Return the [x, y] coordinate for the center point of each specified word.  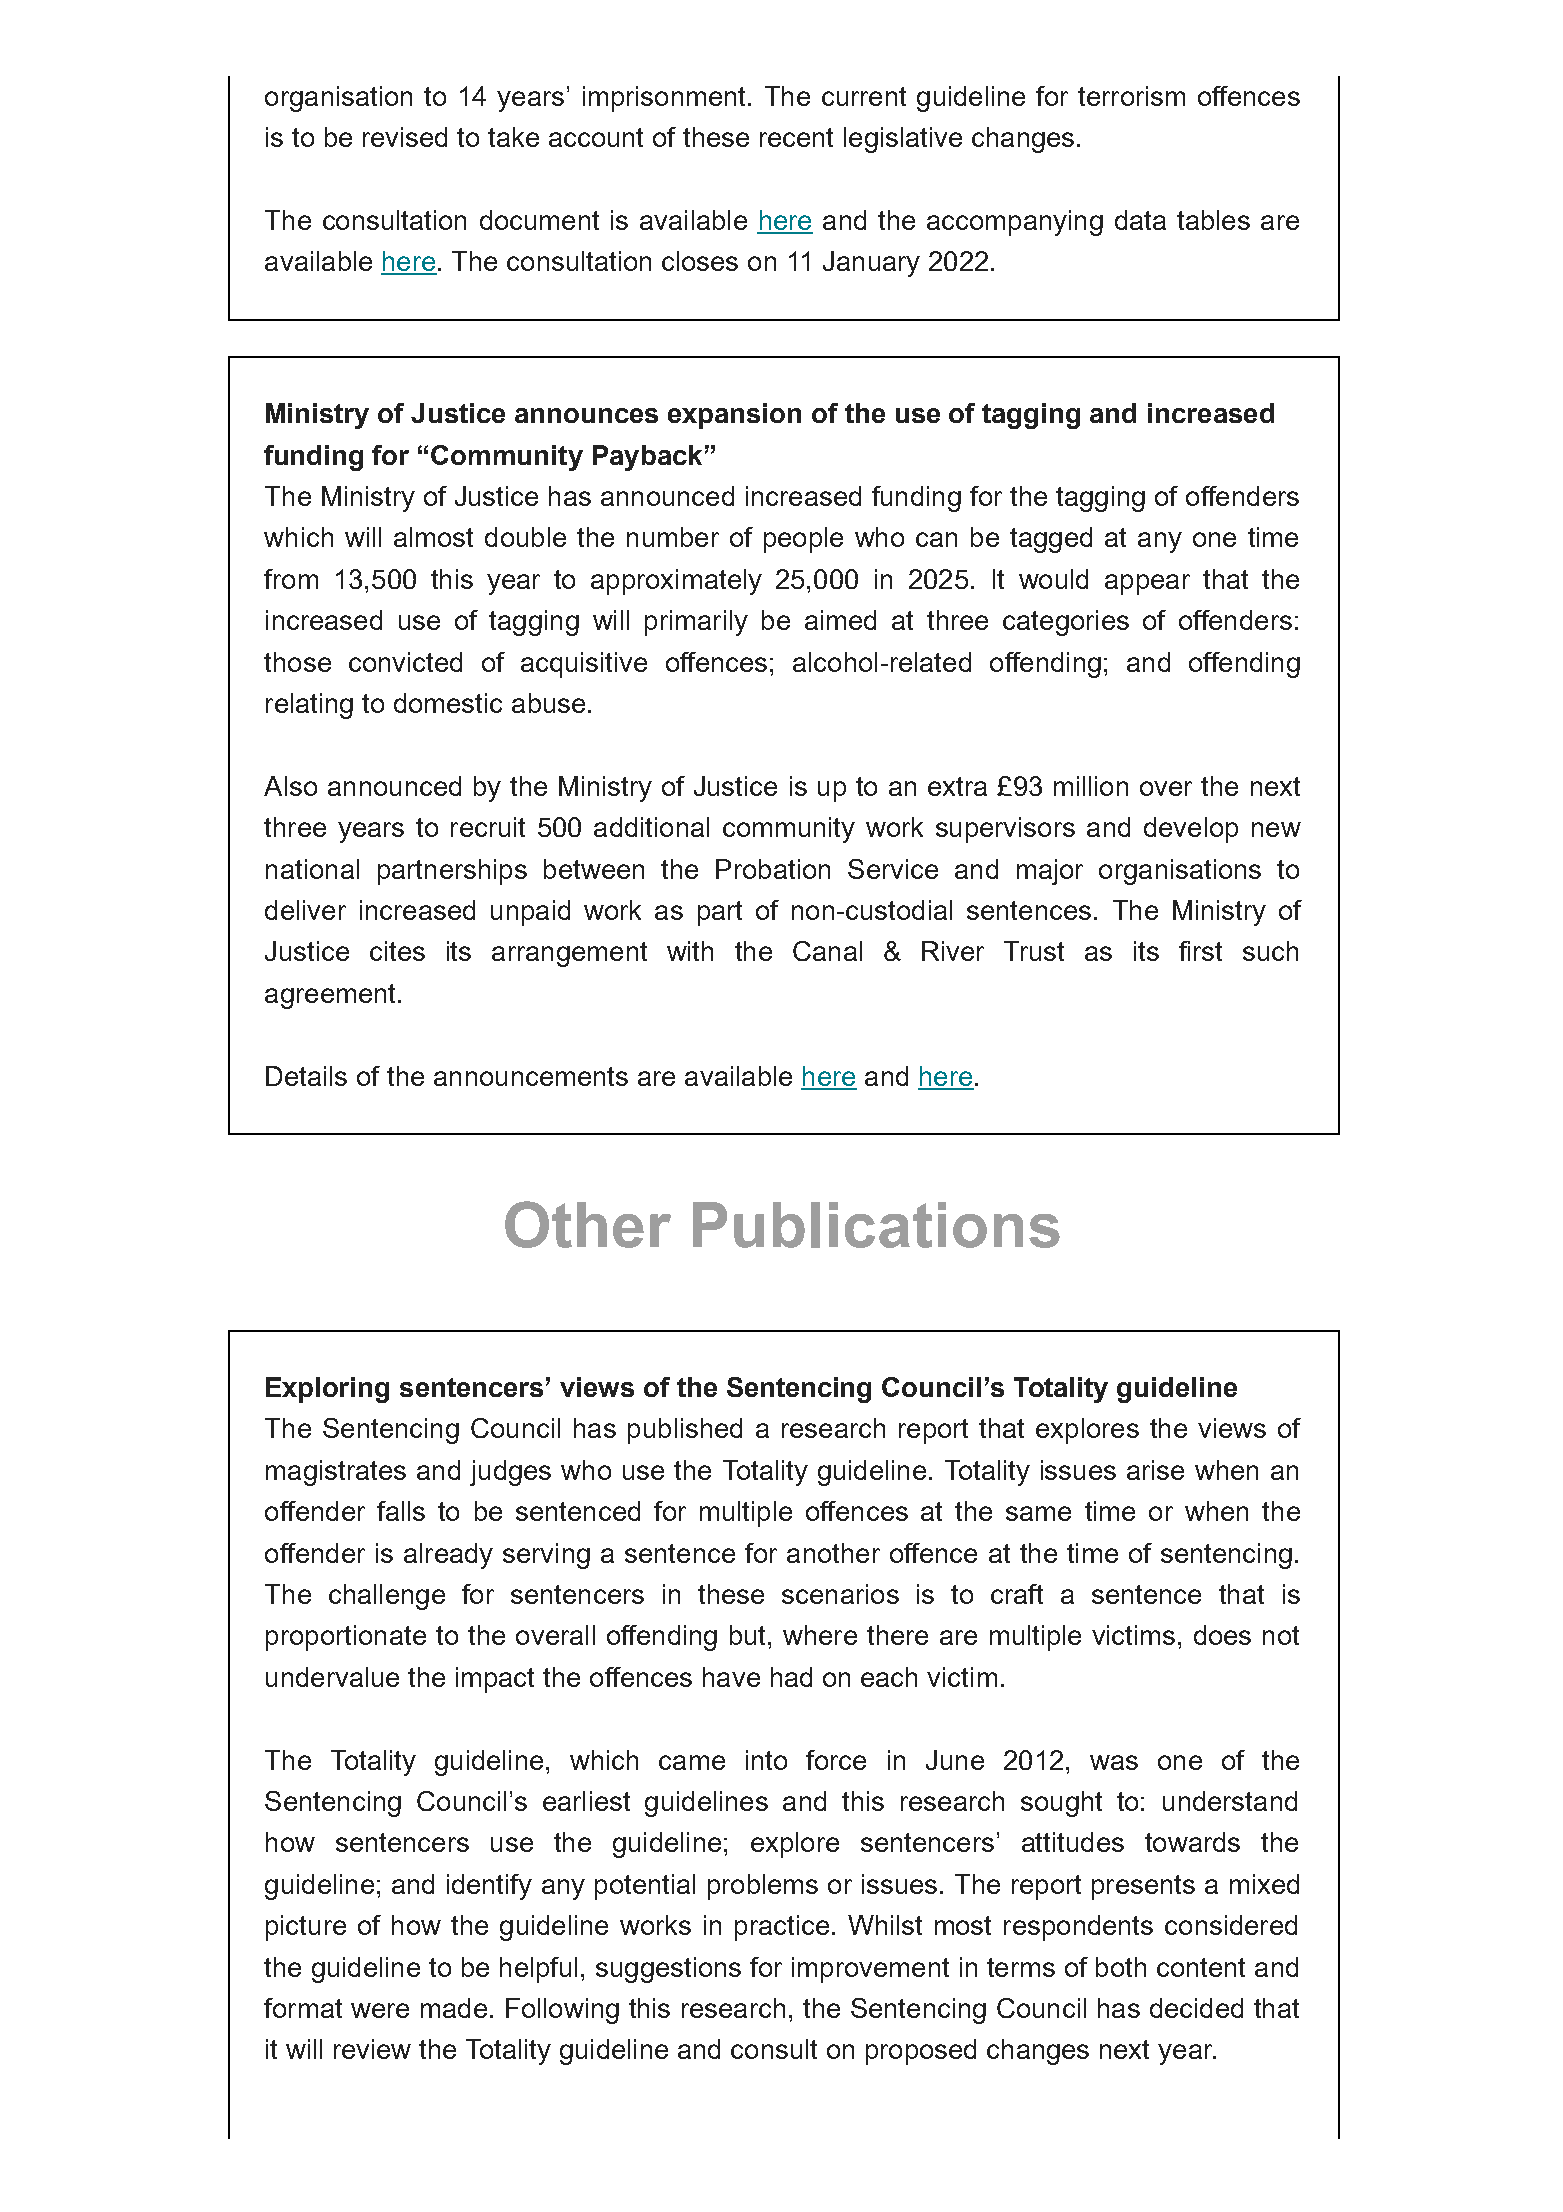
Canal [827, 951]
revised [405, 137]
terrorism [1131, 96]
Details [306, 1076]
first [1200, 951]
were [380, 2010]
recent [796, 137]
